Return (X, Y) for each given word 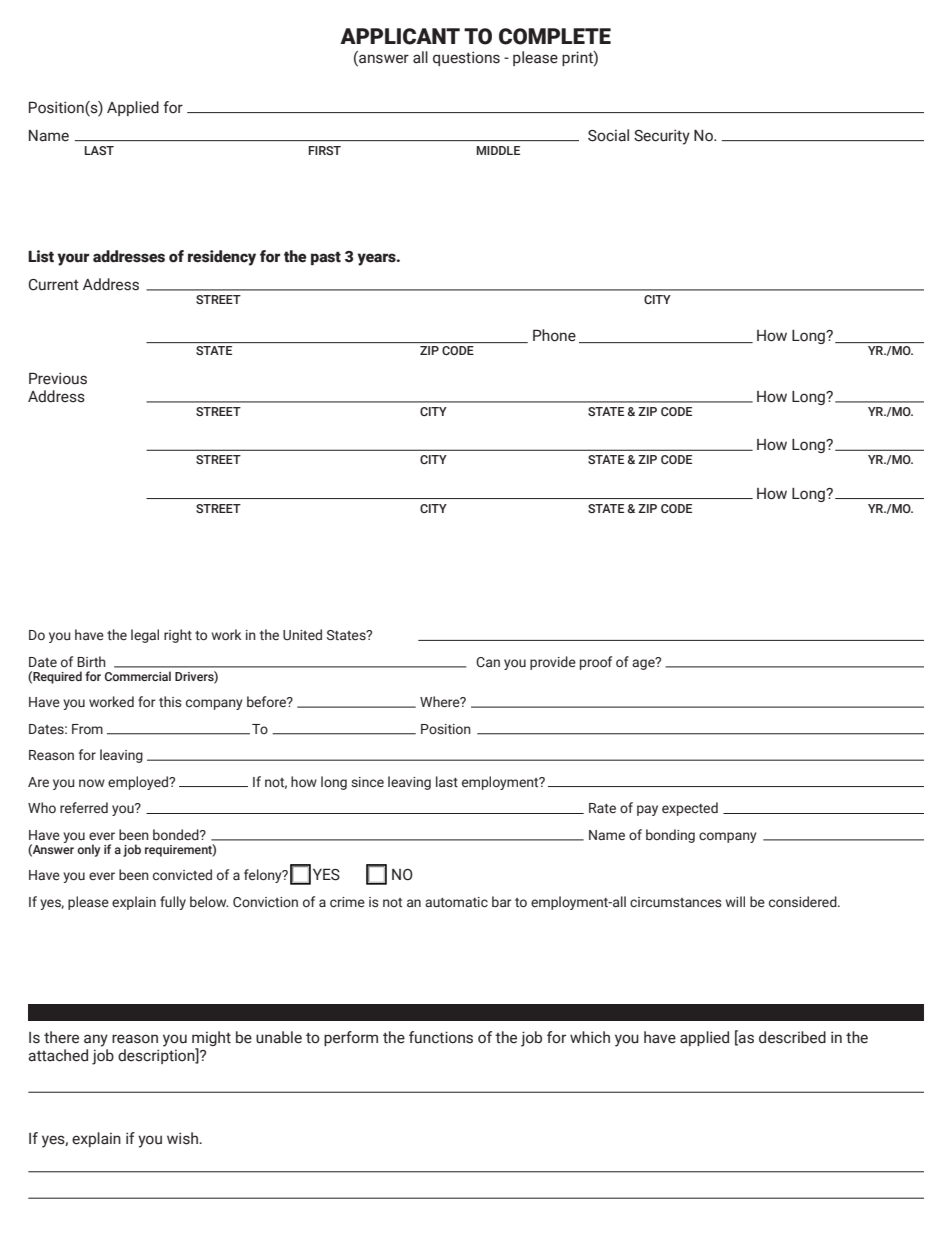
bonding (670, 836)
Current (54, 285)
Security (662, 137)
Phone (554, 335)
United (302, 634)
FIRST (325, 150)
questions (466, 58)
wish (183, 1138)
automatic (456, 902)
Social (608, 135)
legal (145, 636)
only (88, 850)
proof (596, 663)
